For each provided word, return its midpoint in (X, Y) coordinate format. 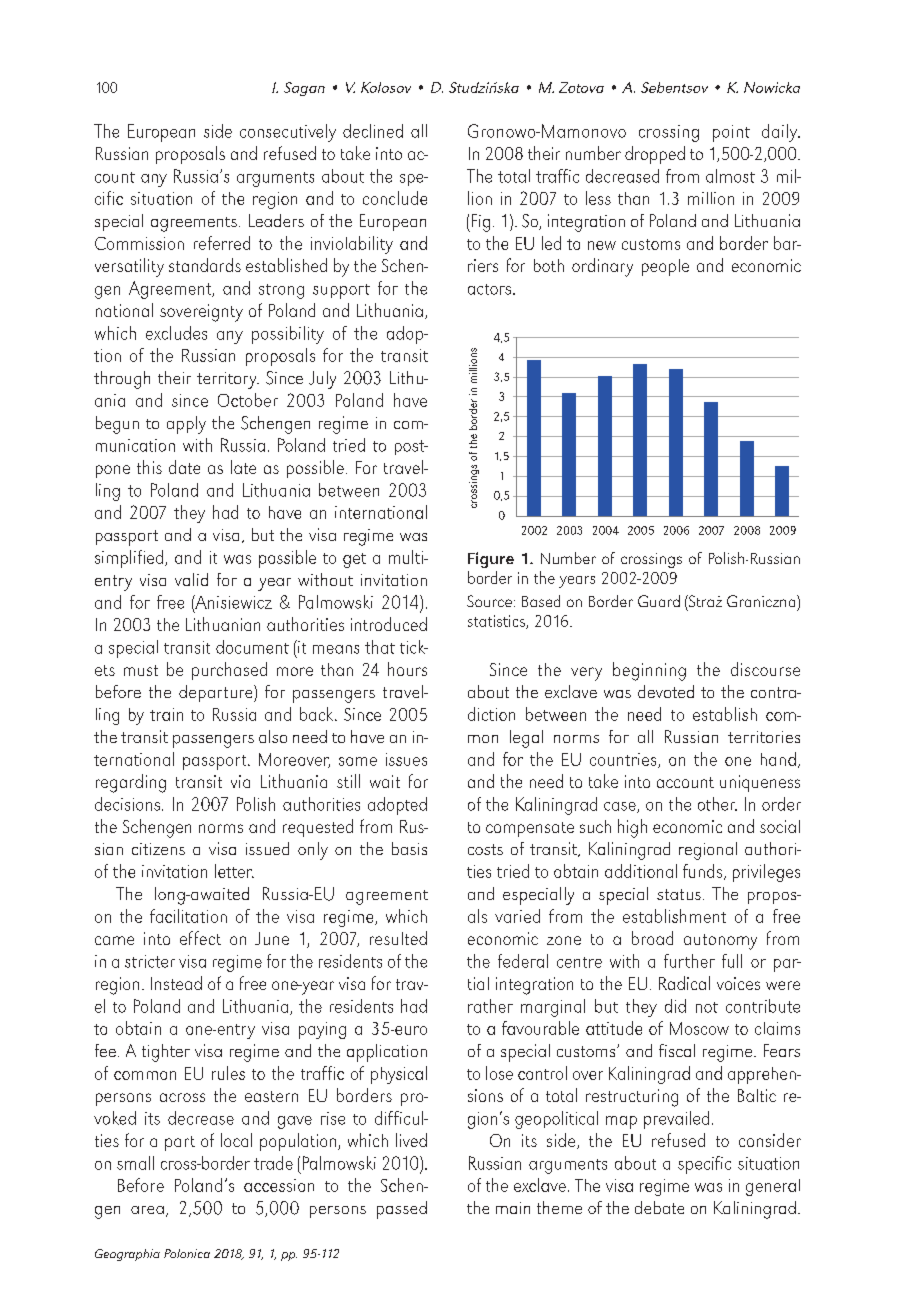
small (135, 1163)
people (665, 267)
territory (228, 380)
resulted (398, 938)
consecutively (288, 133)
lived (411, 1140)
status (679, 894)
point (731, 133)
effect (200, 938)
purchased (229, 671)
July (322, 380)
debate (659, 1207)
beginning (649, 671)
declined (373, 131)
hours (407, 669)
